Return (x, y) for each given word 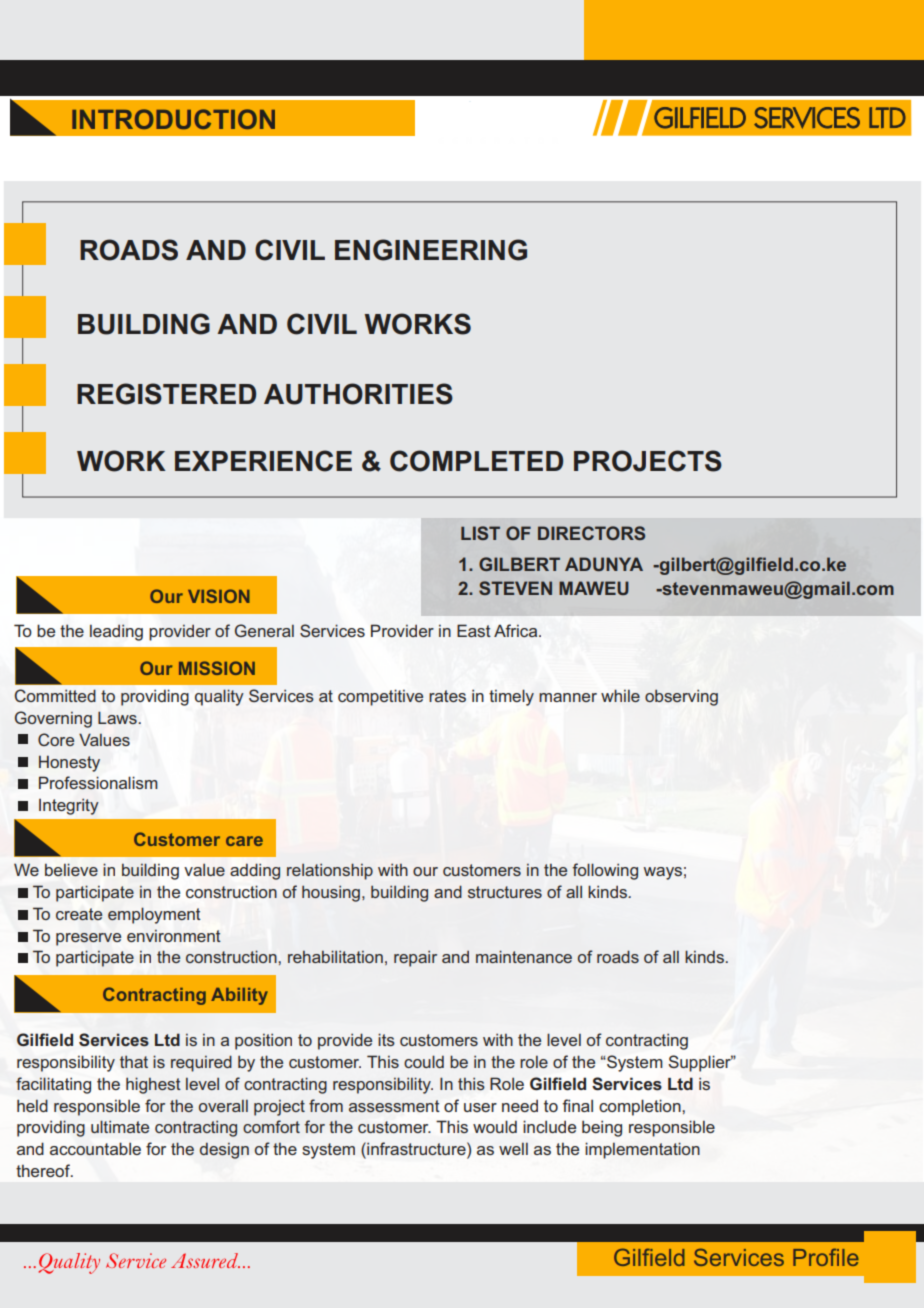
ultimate (120, 1126)
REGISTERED (166, 394)
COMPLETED (476, 461)
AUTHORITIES (358, 394)
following (605, 871)
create (79, 914)
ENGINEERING (431, 250)
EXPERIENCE (263, 461)
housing (331, 894)
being (602, 1128)
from (326, 1105)
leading (116, 632)
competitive (380, 698)
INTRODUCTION (173, 119)
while (620, 695)
